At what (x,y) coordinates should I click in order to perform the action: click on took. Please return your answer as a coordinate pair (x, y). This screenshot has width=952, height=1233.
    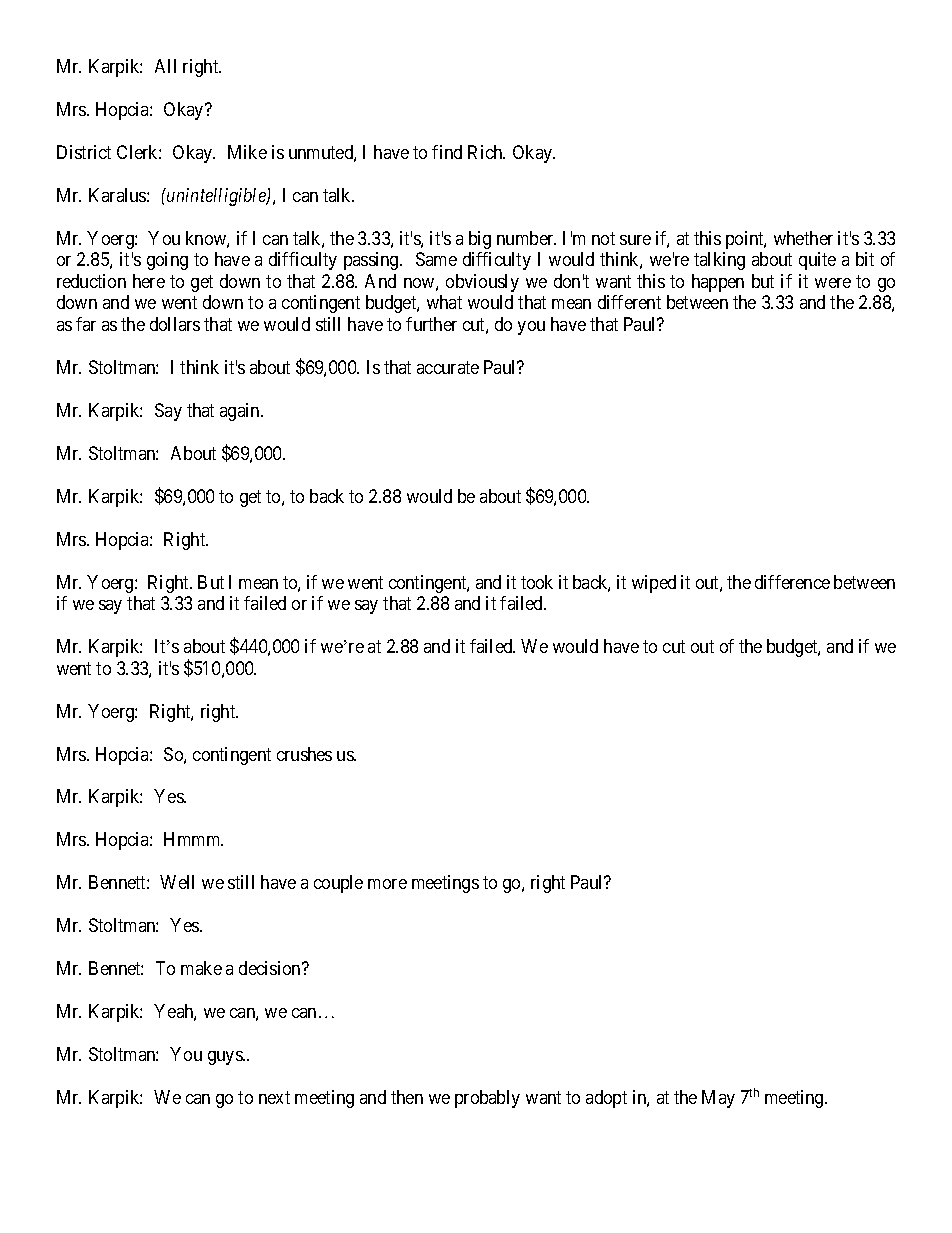
    Looking at the image, I should click on (537, 582).
